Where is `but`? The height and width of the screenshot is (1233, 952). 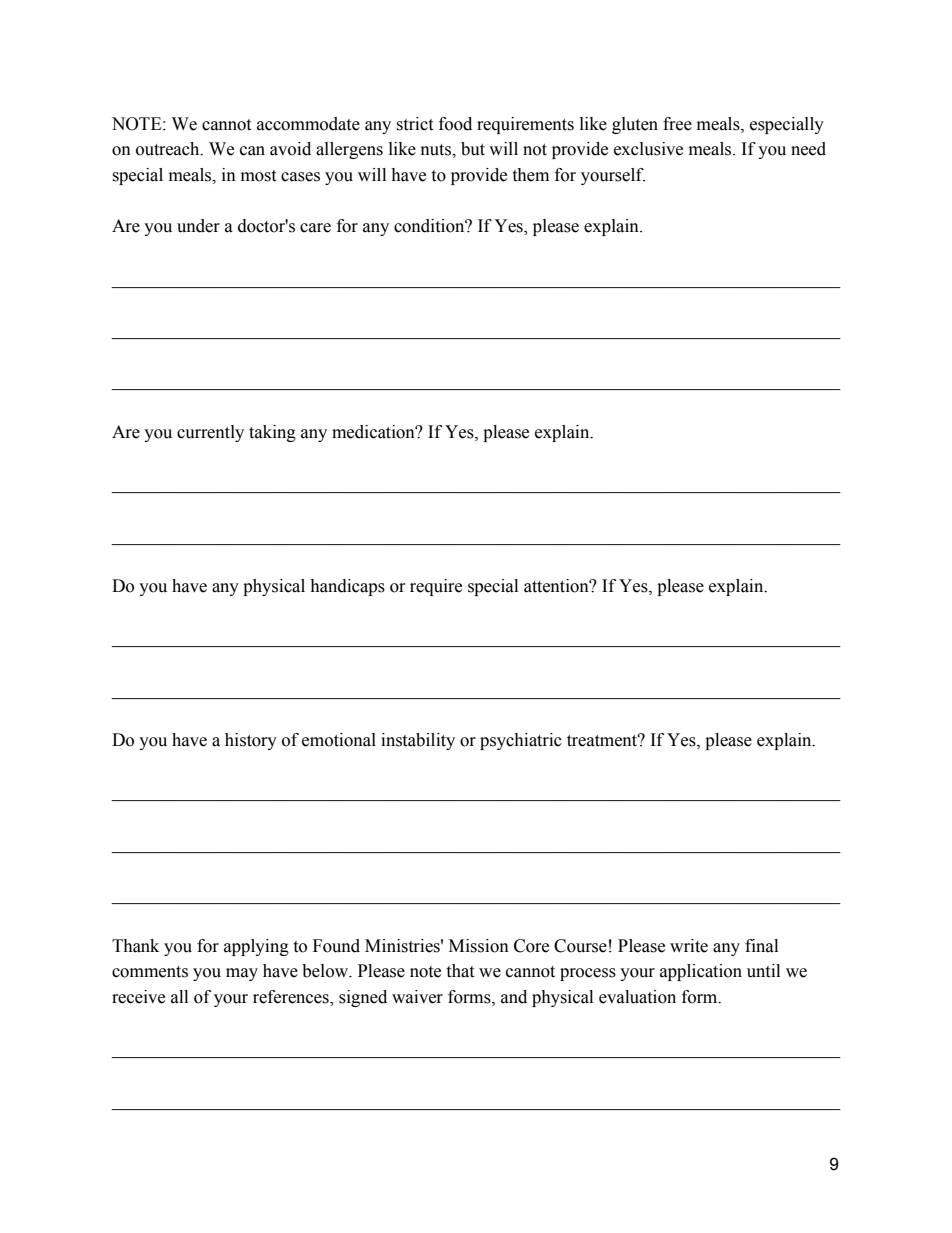 but is located at coordinates (473, 149).
